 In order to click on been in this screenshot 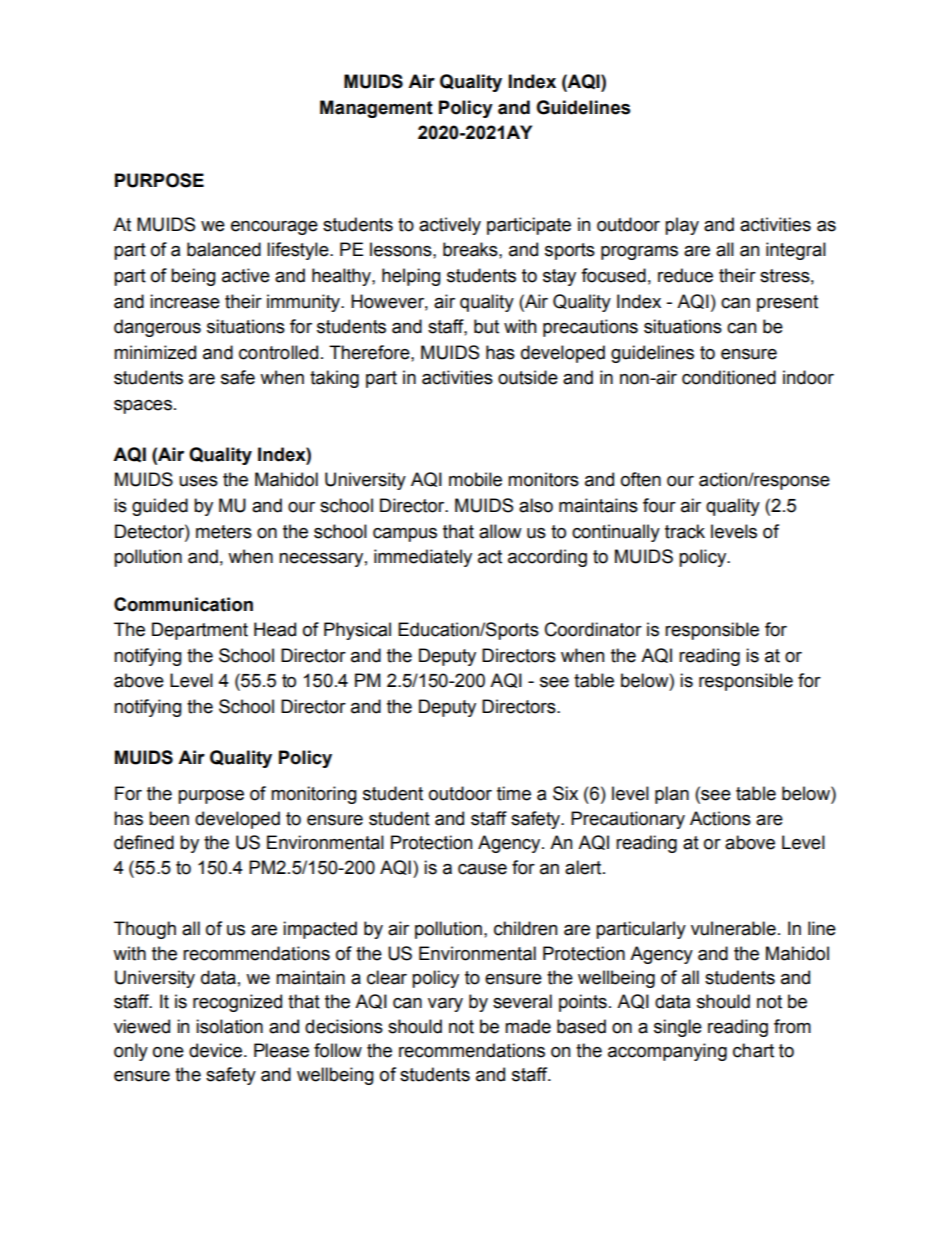, I will do `click(169, 818)`.
